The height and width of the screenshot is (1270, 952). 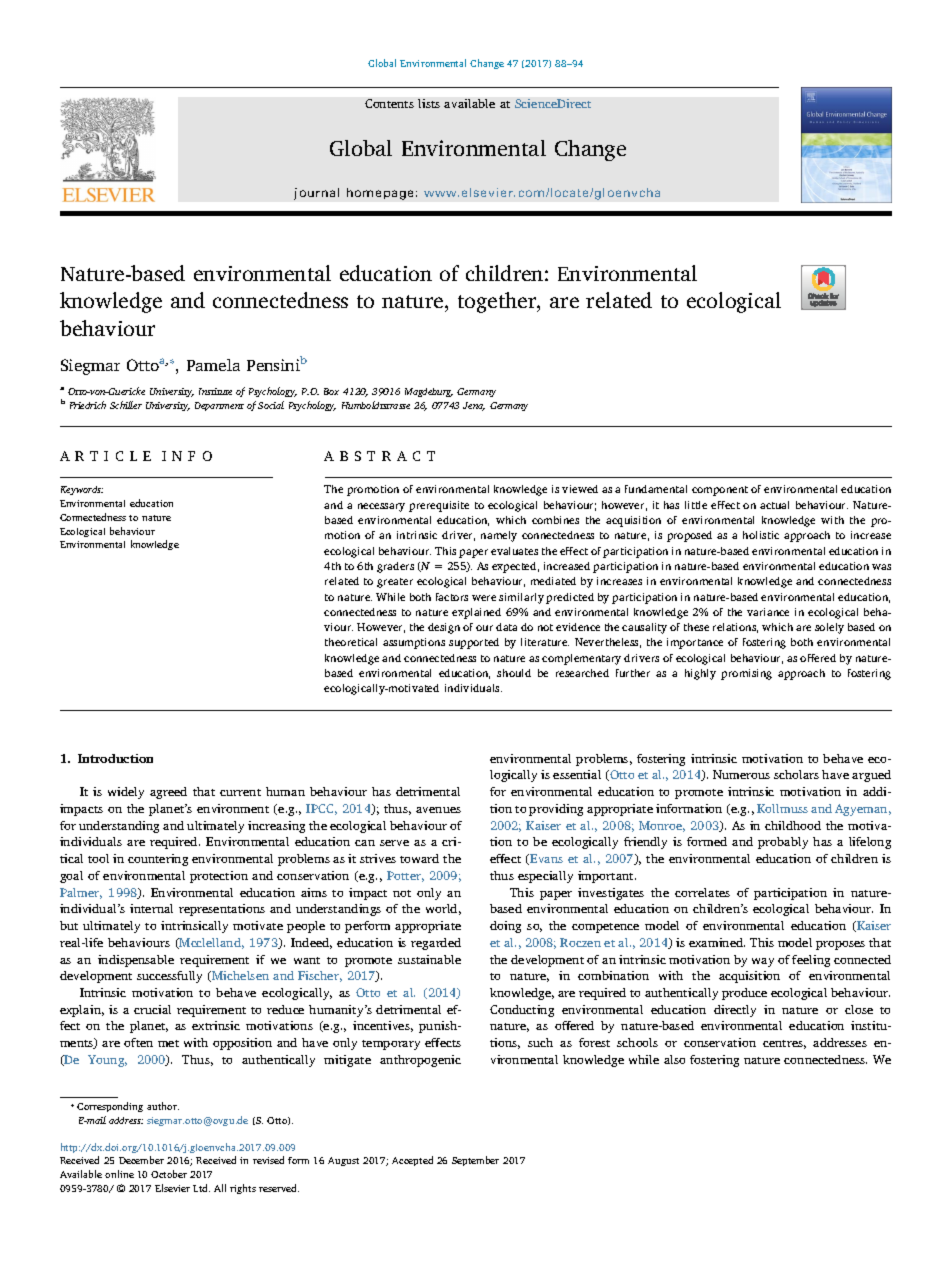 I want to click on Keywords, so click(x=82, y=490).
